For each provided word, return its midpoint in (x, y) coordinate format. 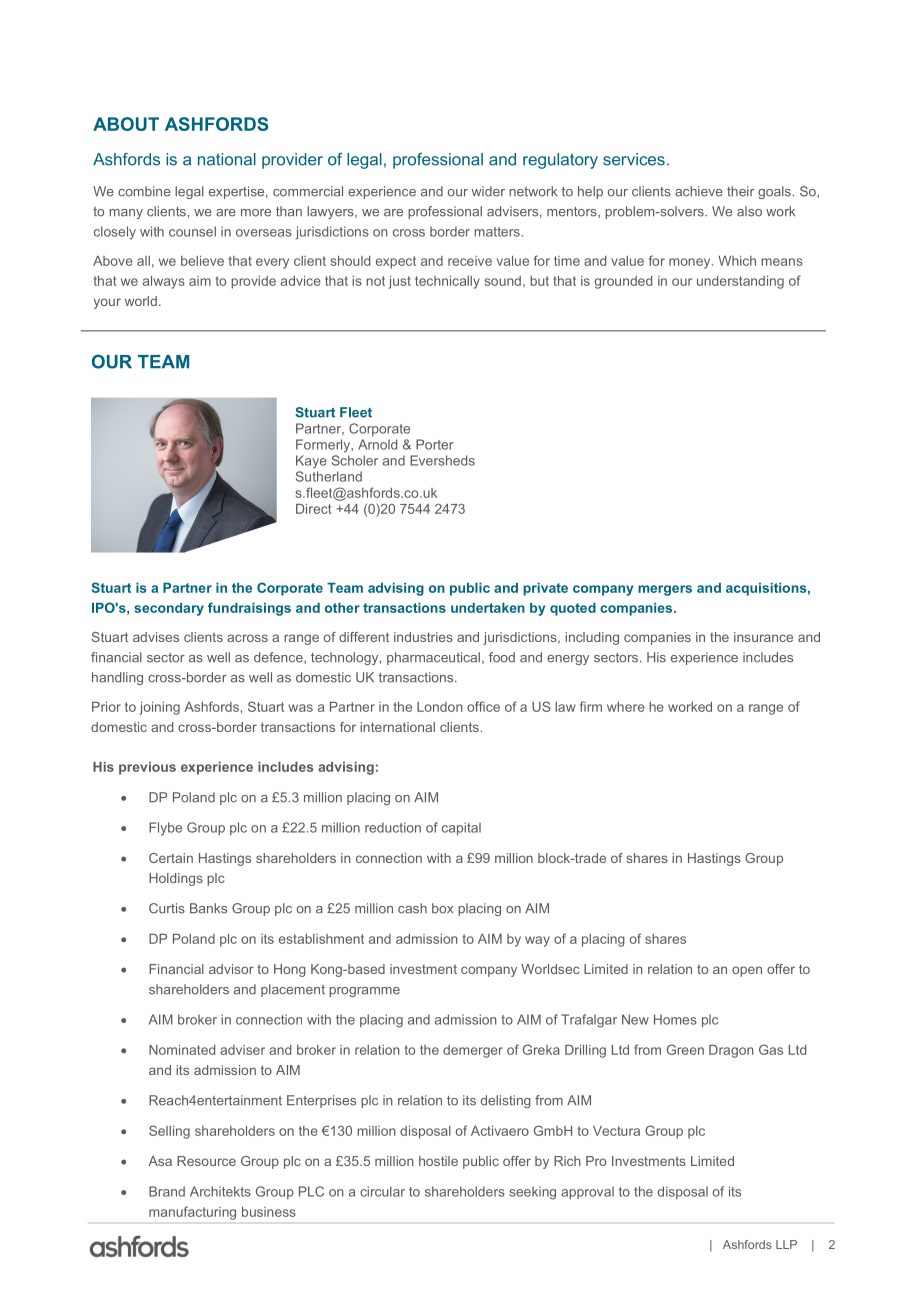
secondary (169, 609)
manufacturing (192, 1213)
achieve (699, 191)
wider (488, 191)
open (747, 971)
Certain (171, 858)
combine (144, 191)
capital (461, 828)
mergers (665, 590)
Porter (435, 444)
